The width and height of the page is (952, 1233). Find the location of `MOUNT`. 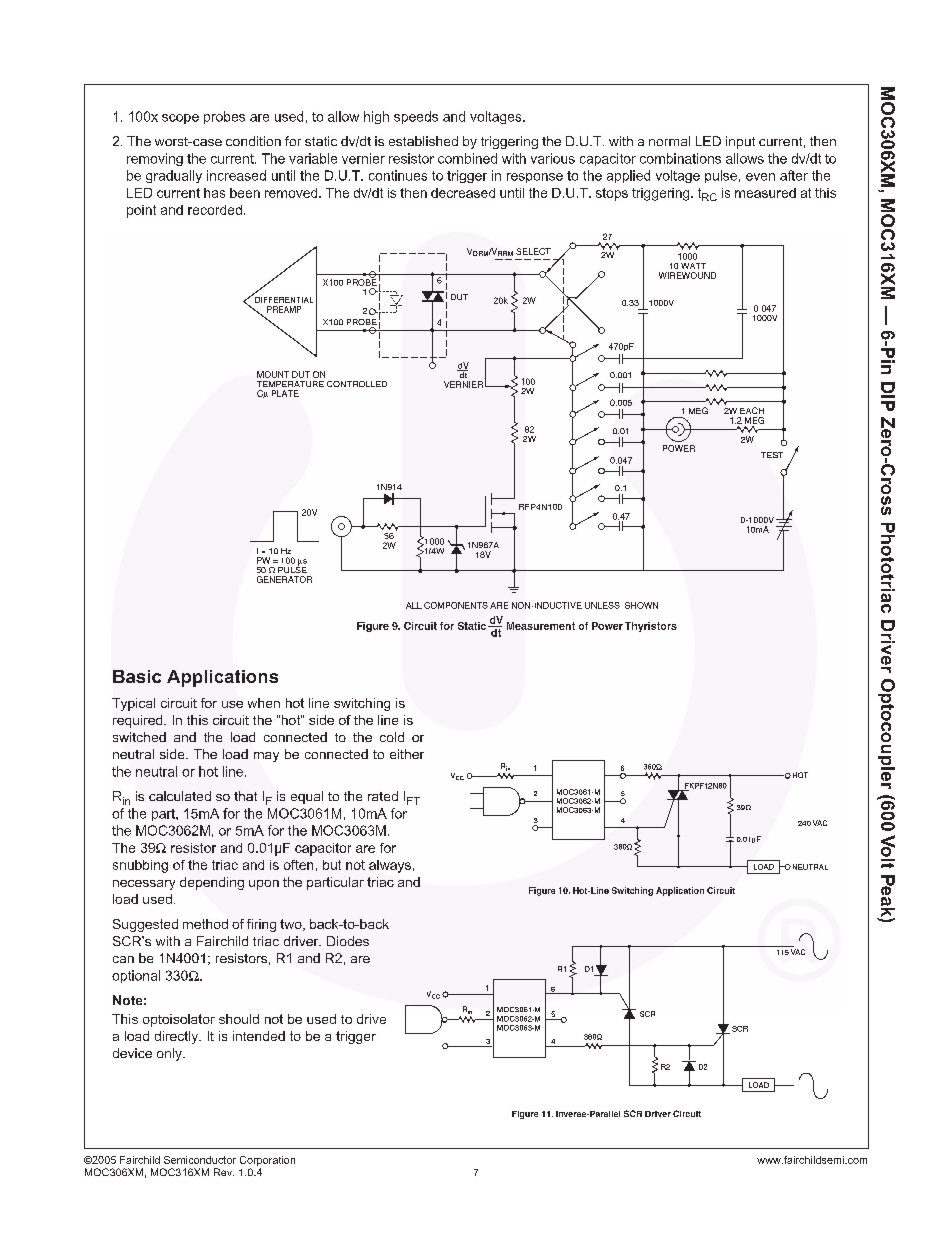

MOUNT is located at coordinates (273, 374).
